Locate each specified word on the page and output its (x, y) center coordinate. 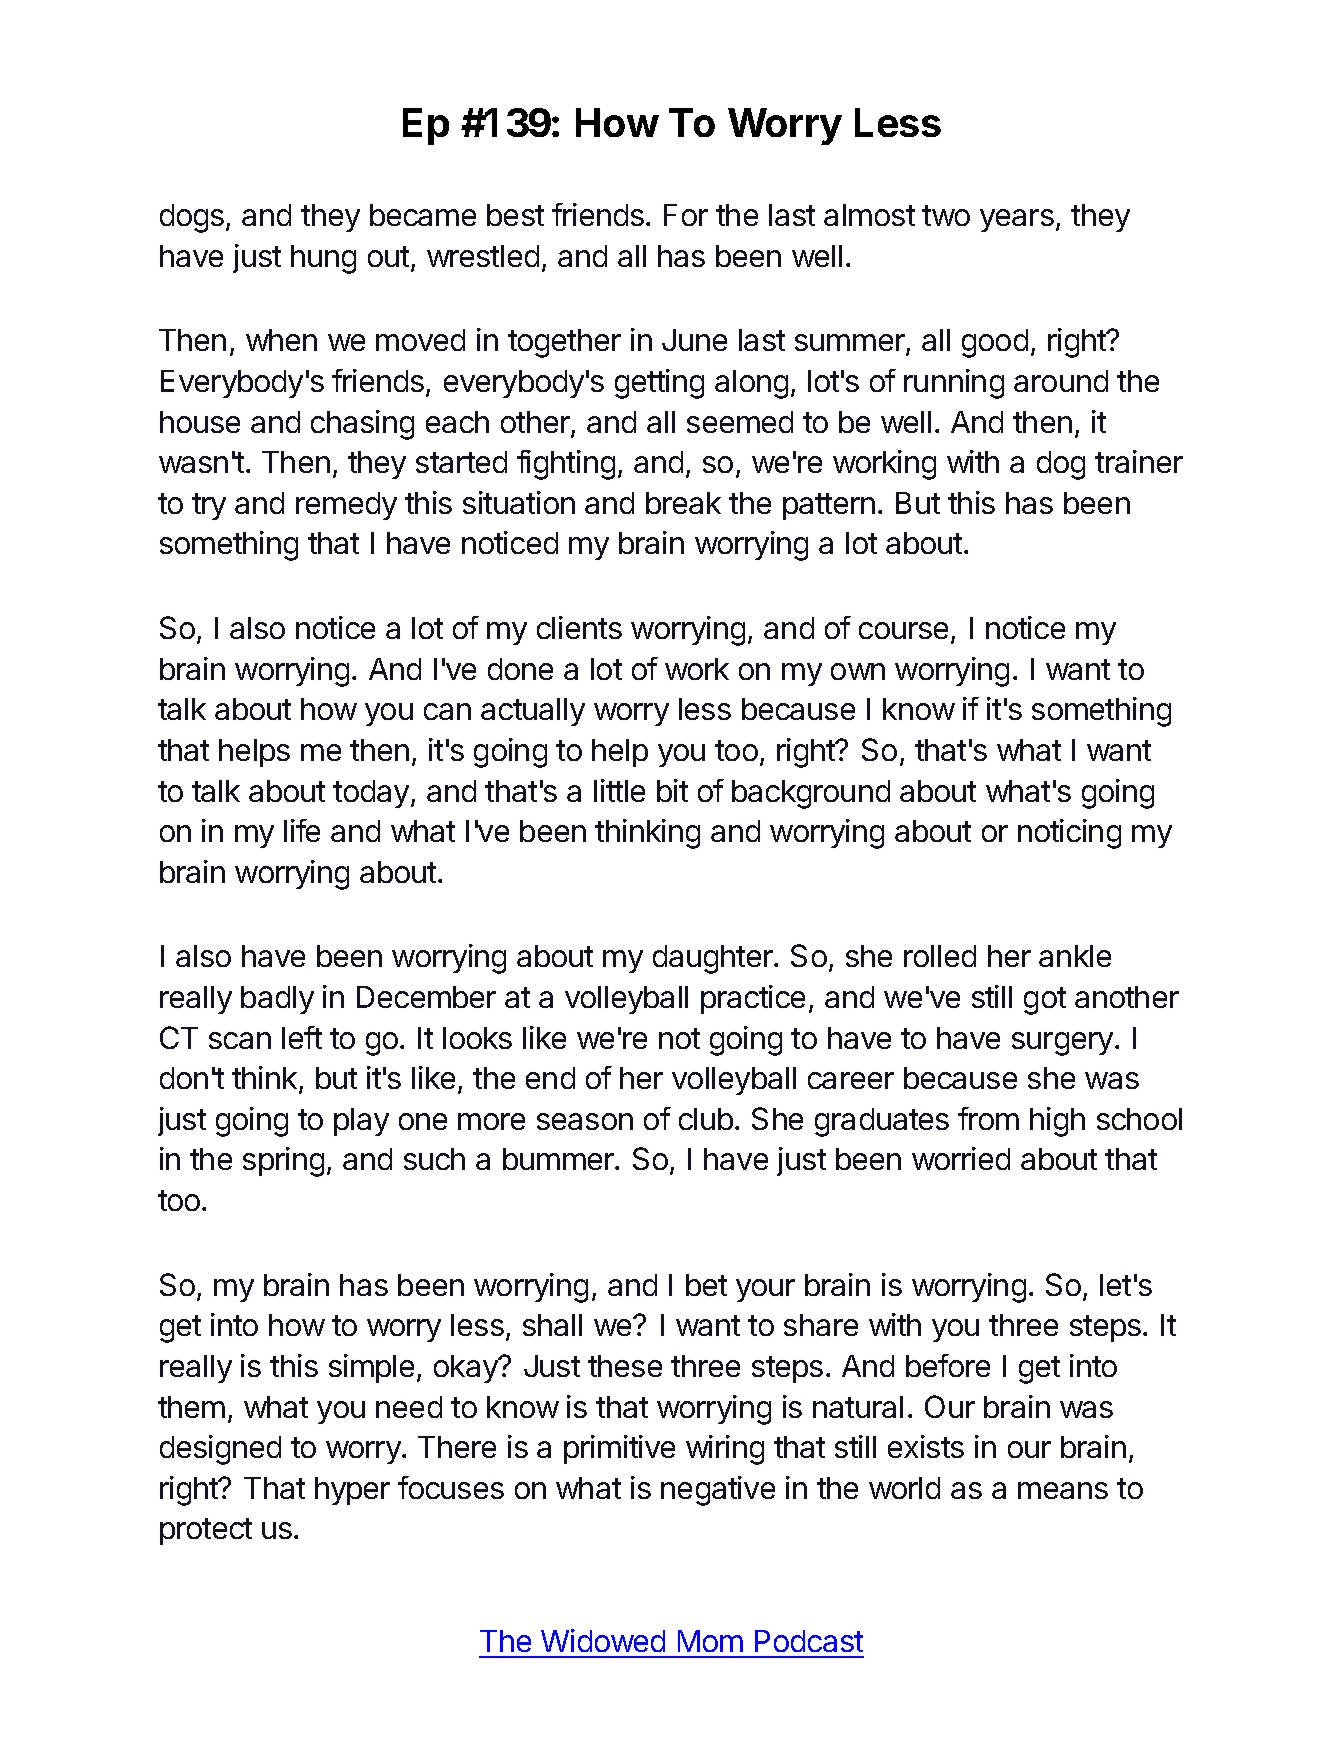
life (302, 830)
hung (323, 259)
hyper (352, 1491)
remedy (346, 506)
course (903, 630)
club (706, 1119)
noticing (1069, 834)
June (694, 340)
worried (961, 1158)
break (683, 503)
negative (718, 1491)
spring (283, 1162)
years (1017, 220)
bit (672, 790)
